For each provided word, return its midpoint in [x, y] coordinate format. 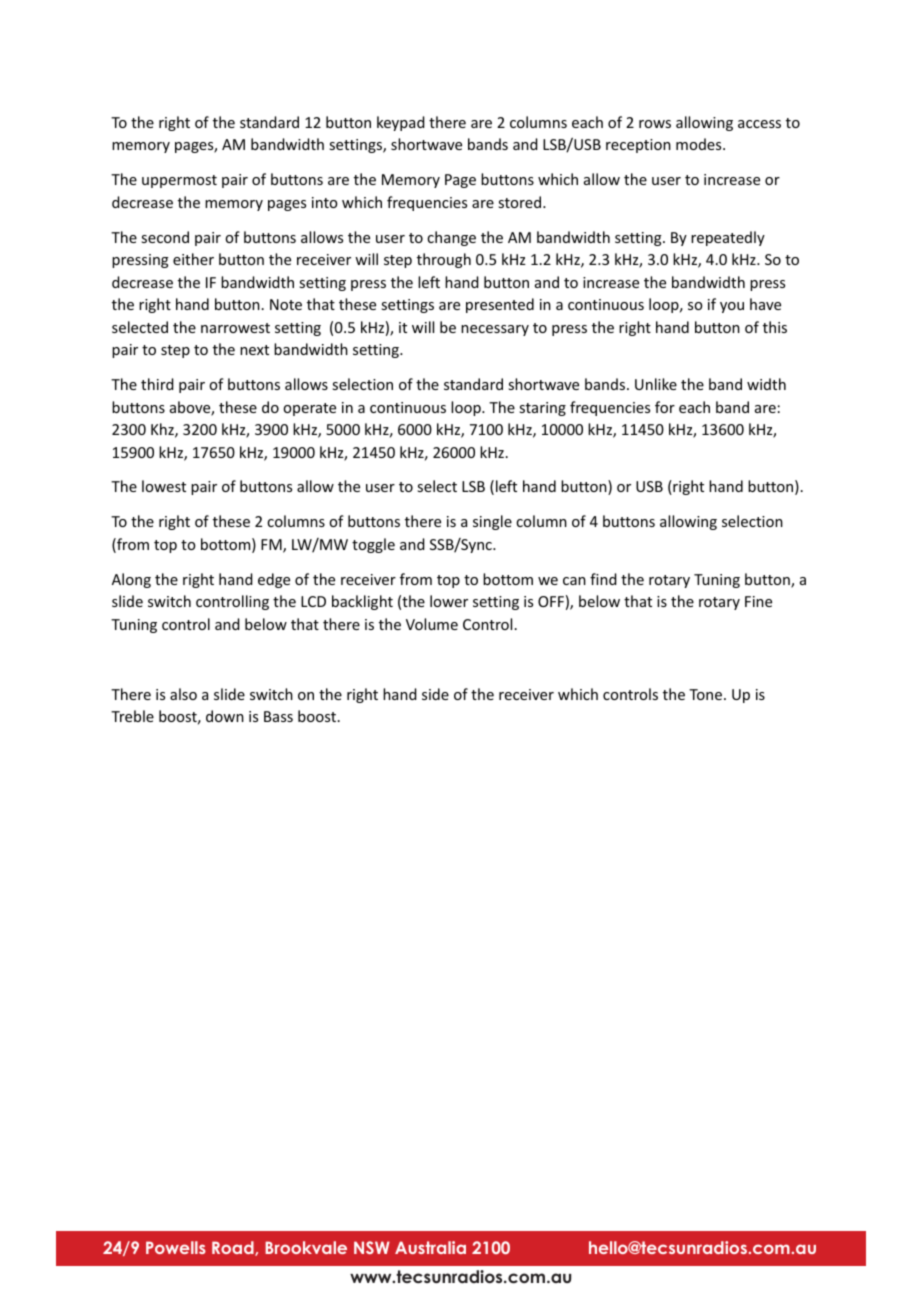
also [183, 694]
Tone [705, 694]
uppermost [179, 181]
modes [698, 144]
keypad [401, 123]
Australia [430, 1247]
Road [234, 1248]
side [435, 694]
